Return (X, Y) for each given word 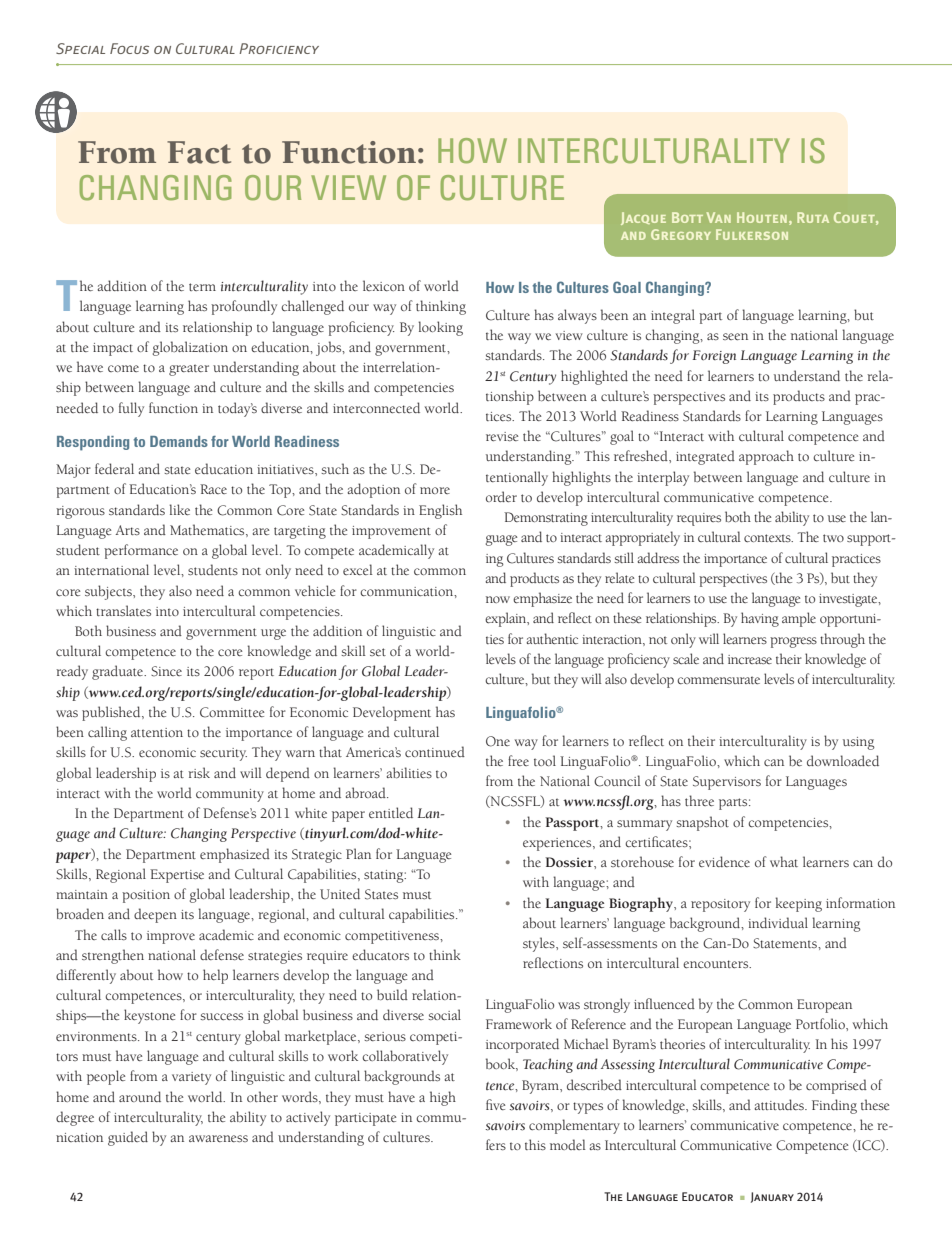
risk (199, 772)
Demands (179, 441)
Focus (129, 48)
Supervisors (727, 783)
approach (766, 457)
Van (719, 217)
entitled (391, 812)
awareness (218, 1138)
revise (502, 436)
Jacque (643, 218)
